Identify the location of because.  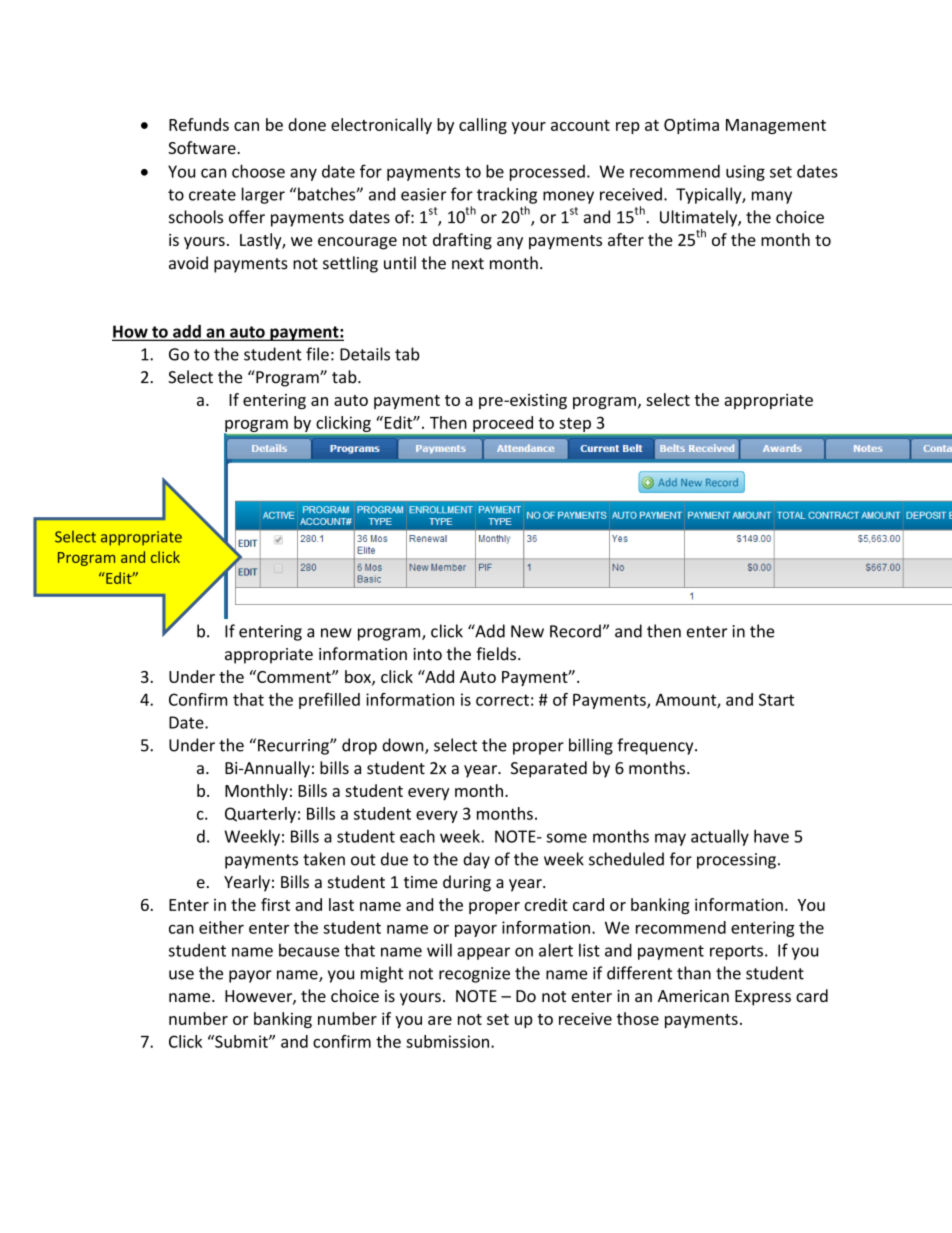
(309, 950).
